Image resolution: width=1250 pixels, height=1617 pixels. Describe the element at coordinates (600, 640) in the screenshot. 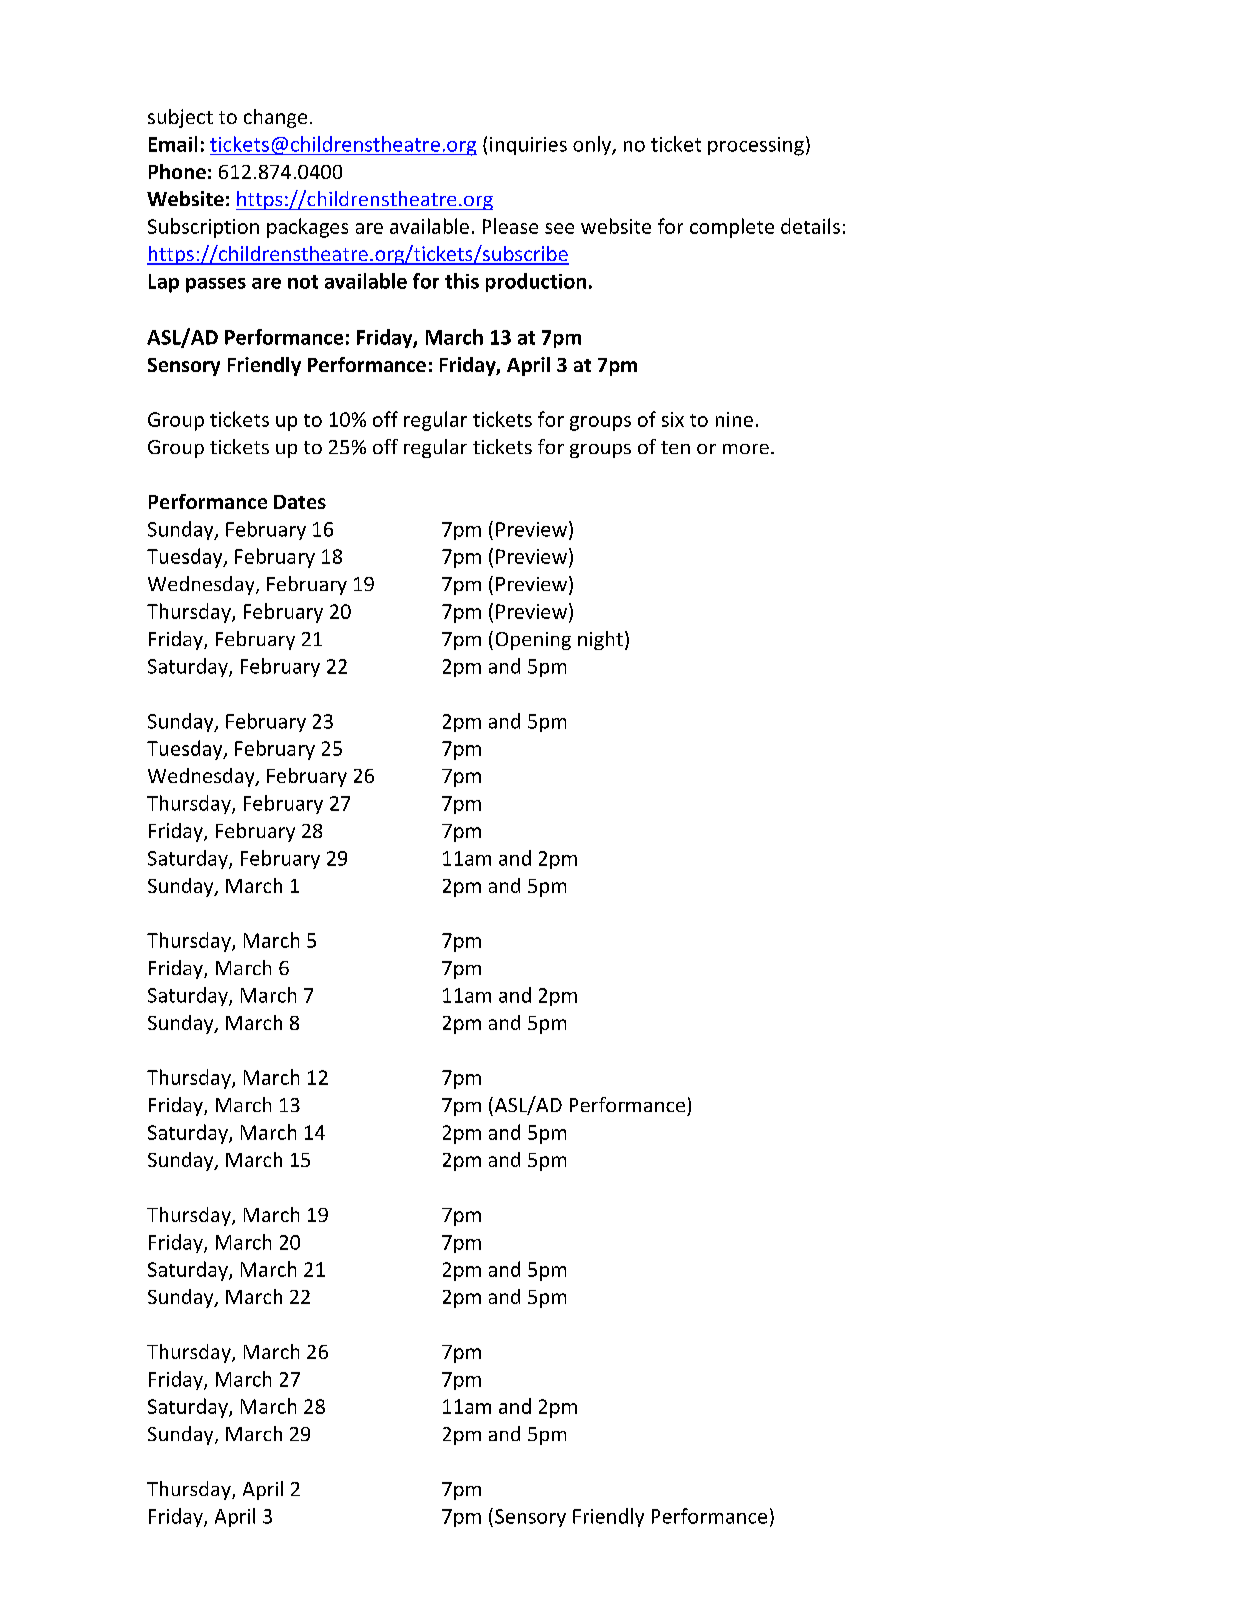

I see `night` at that location.
